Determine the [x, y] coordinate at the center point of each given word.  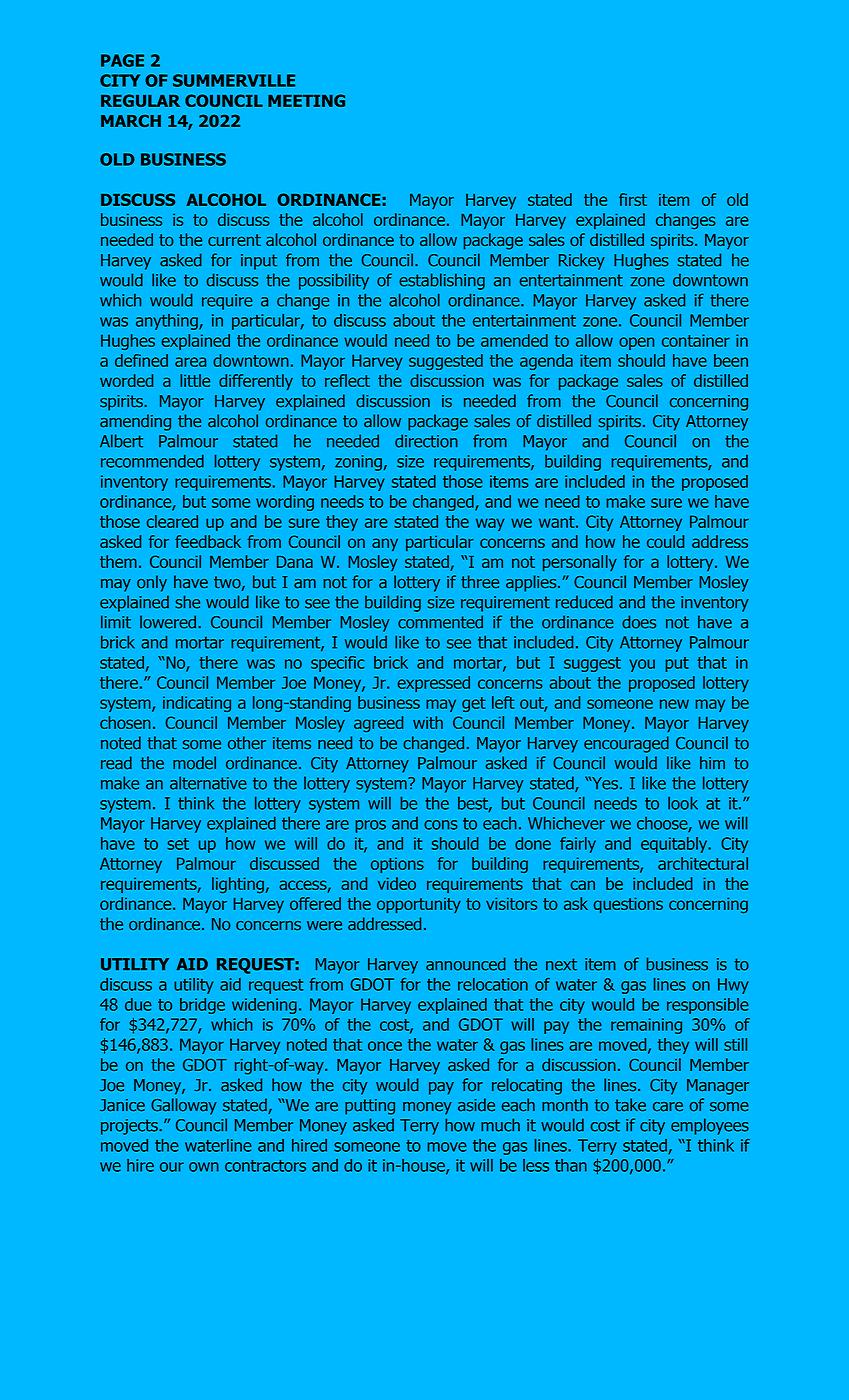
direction [426, 441]
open [636, 343]
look [683, 803]
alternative [208, 783]
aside [476, 1105]
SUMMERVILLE [234, 80]
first [633, 199]
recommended [152, 461]
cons [441, 825]
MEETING [306, 100]
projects [130, 1127]
